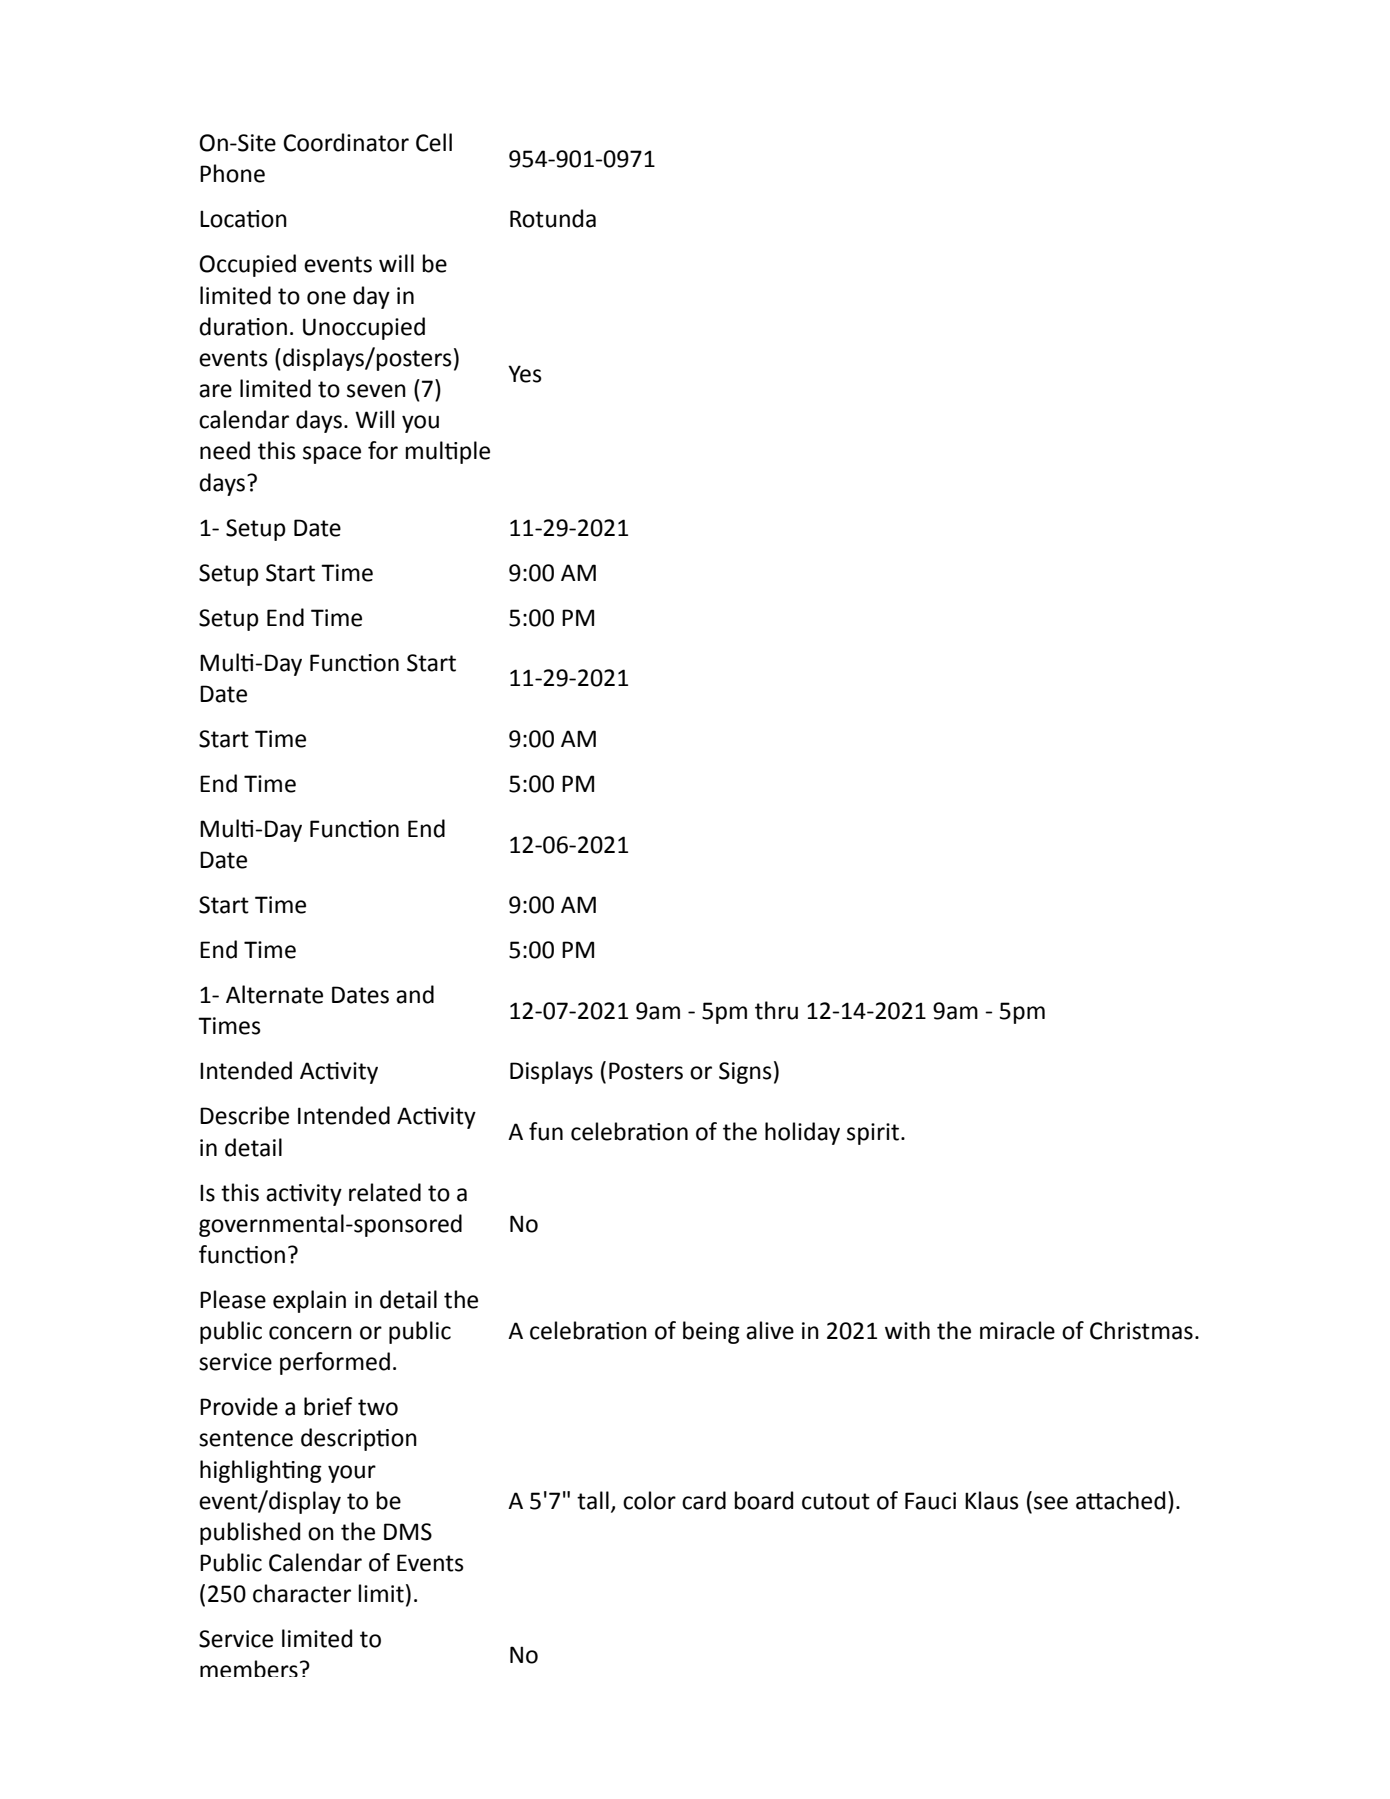 This screenshot has height=1799, width=1390. I want to click on miracle, so click(1017, 1330).
